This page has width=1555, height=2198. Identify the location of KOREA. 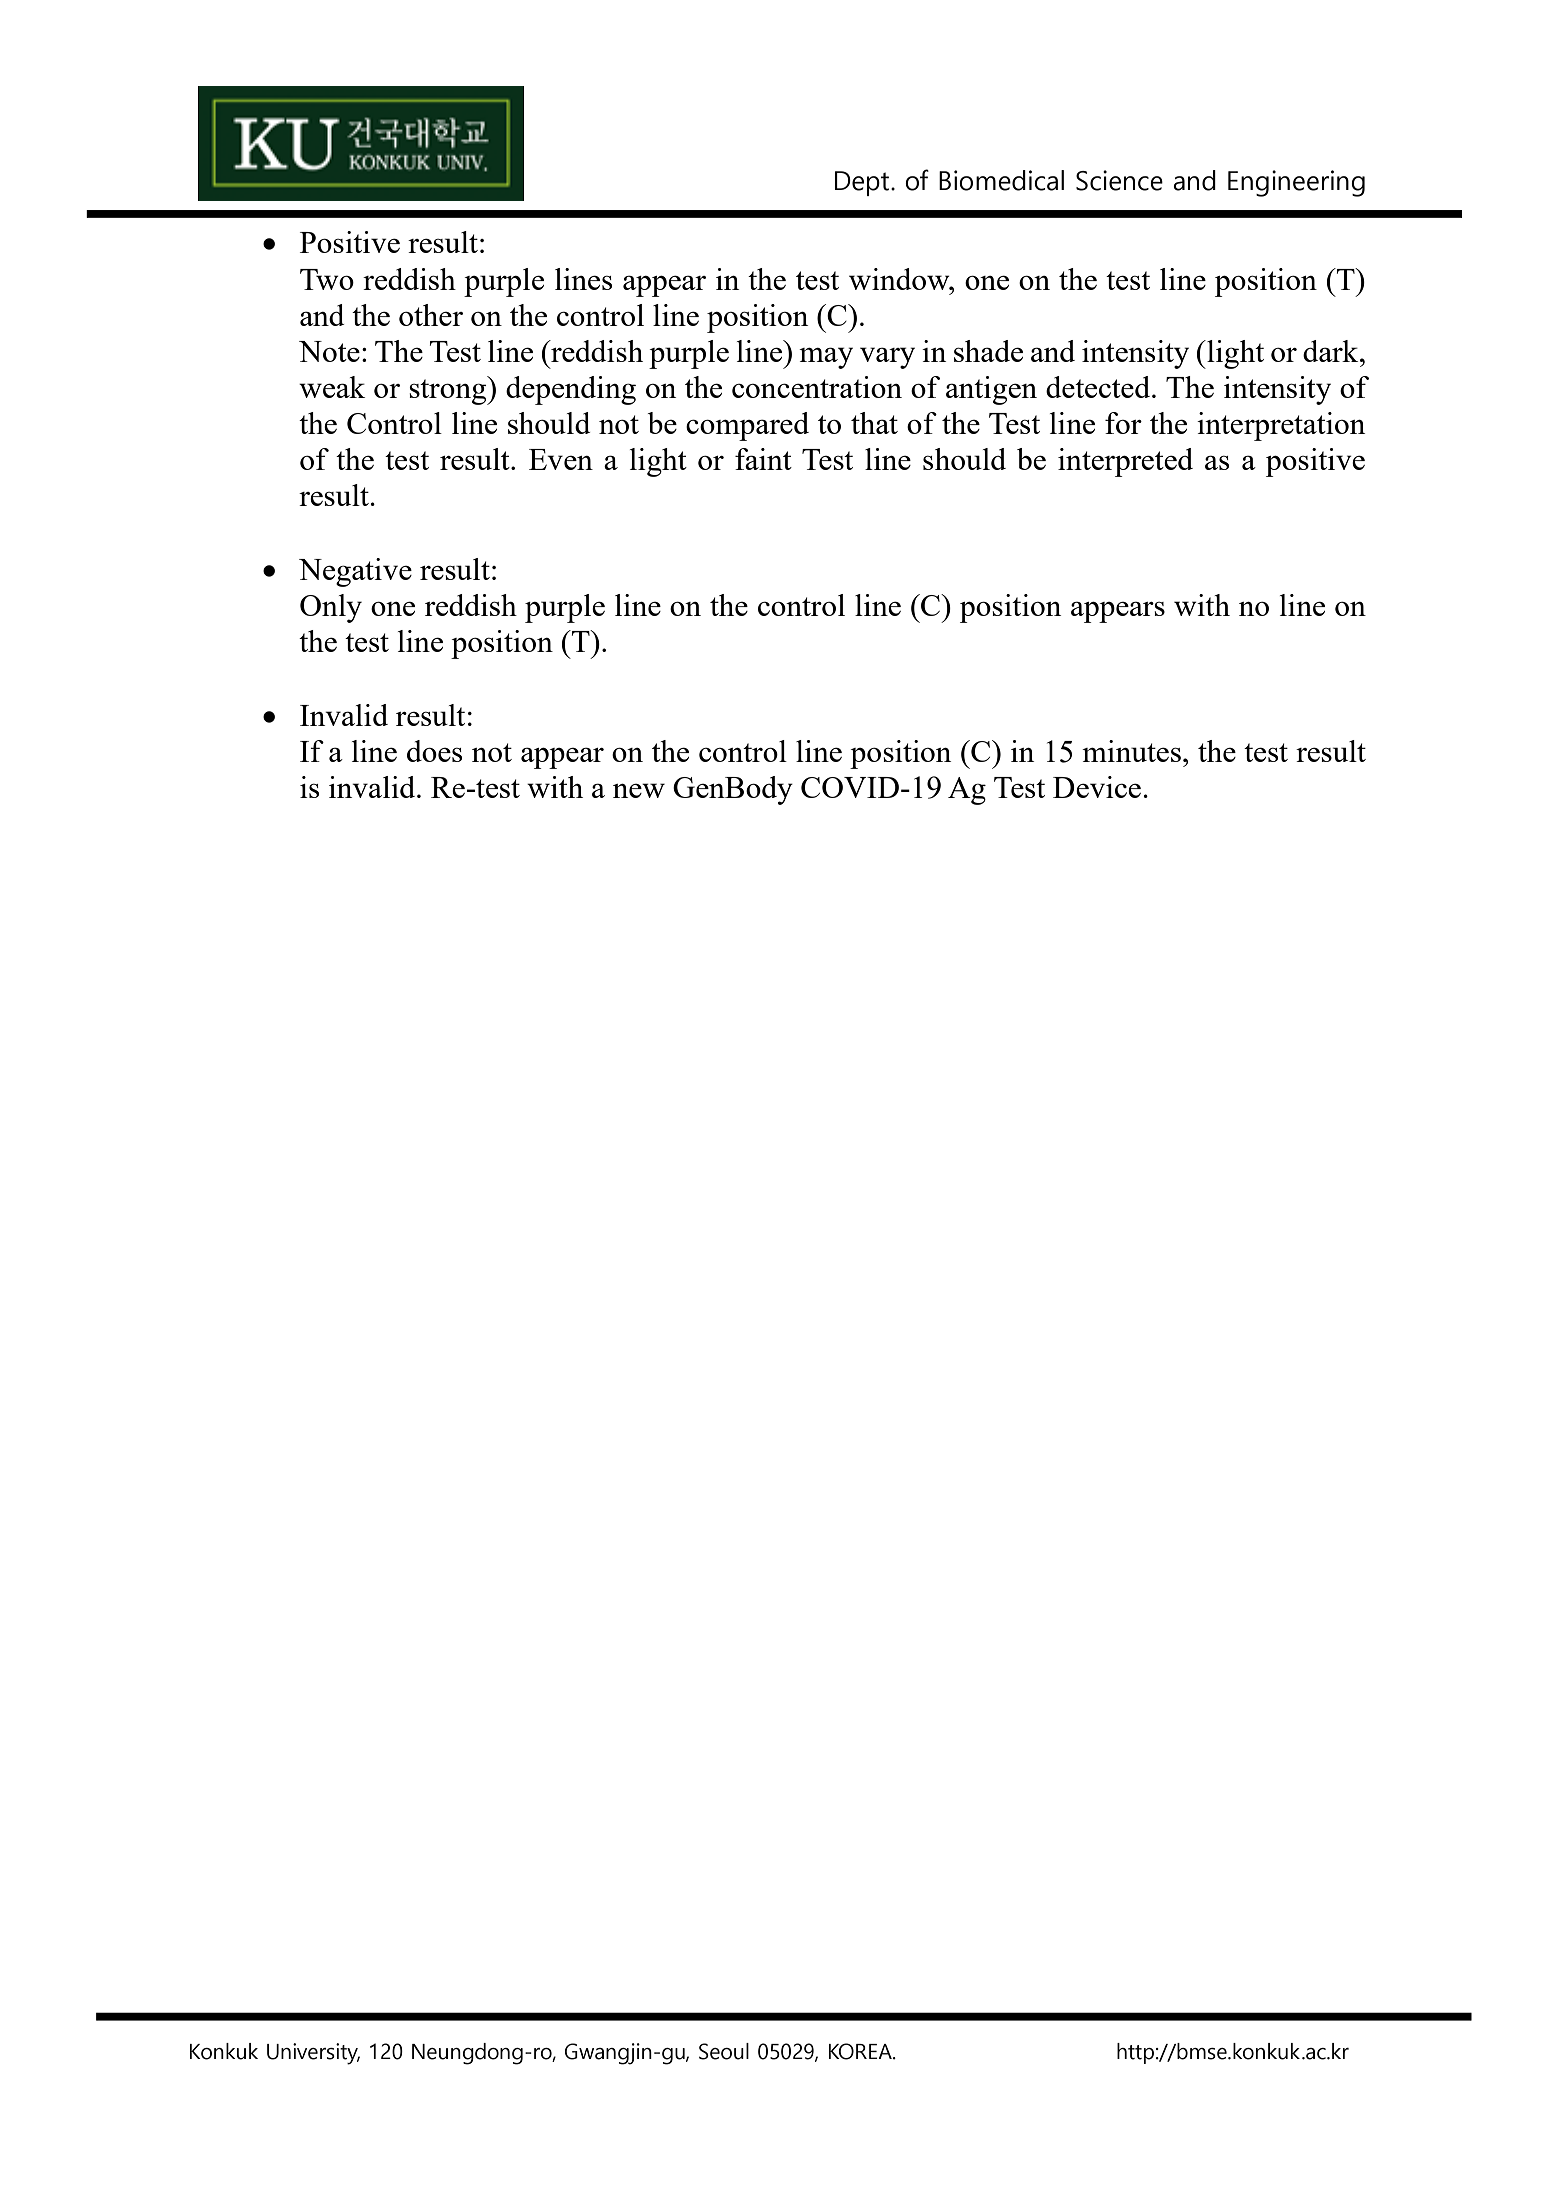
(861, 2051).
